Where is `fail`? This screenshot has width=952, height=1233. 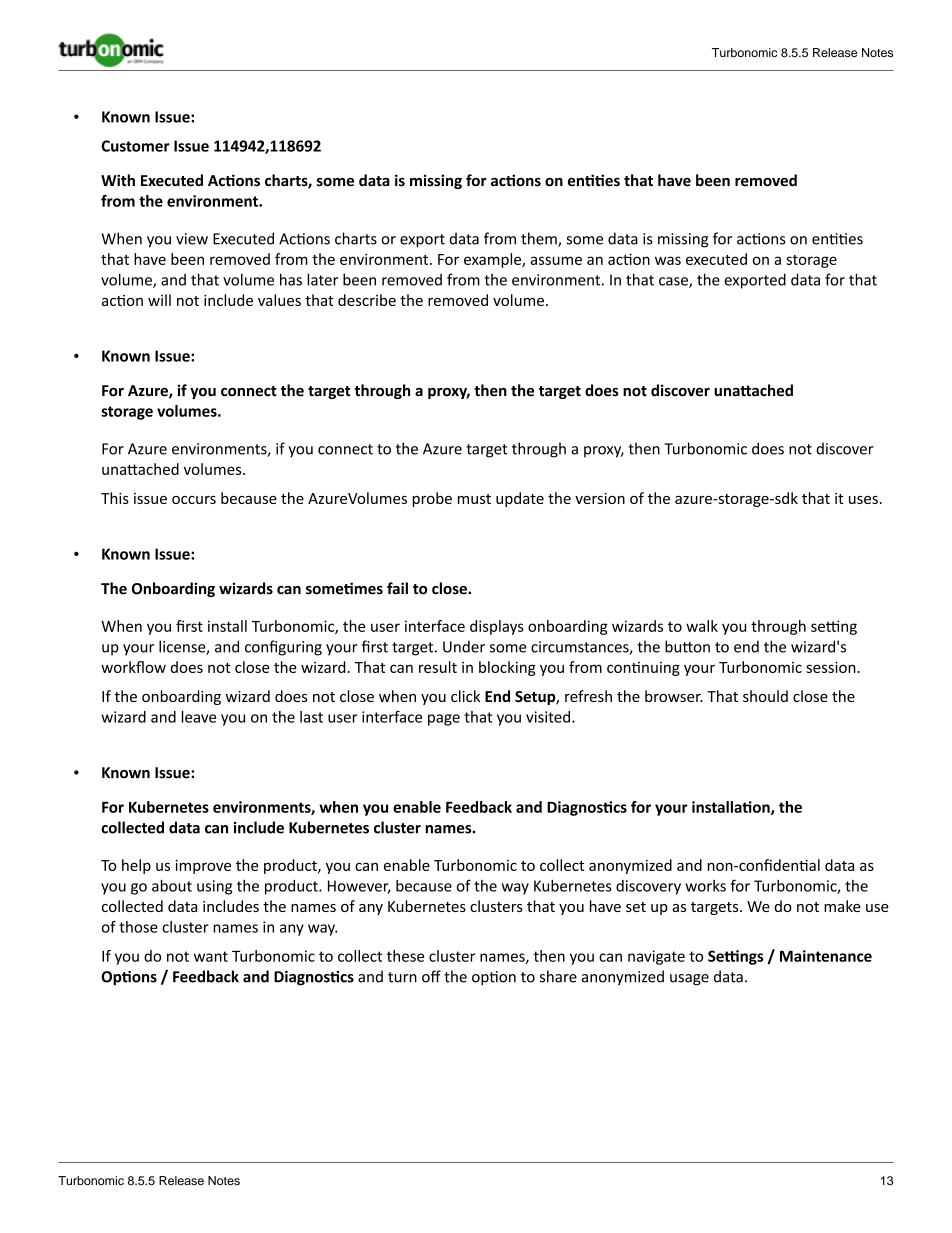 fail is located at coordinates (397, 588).
